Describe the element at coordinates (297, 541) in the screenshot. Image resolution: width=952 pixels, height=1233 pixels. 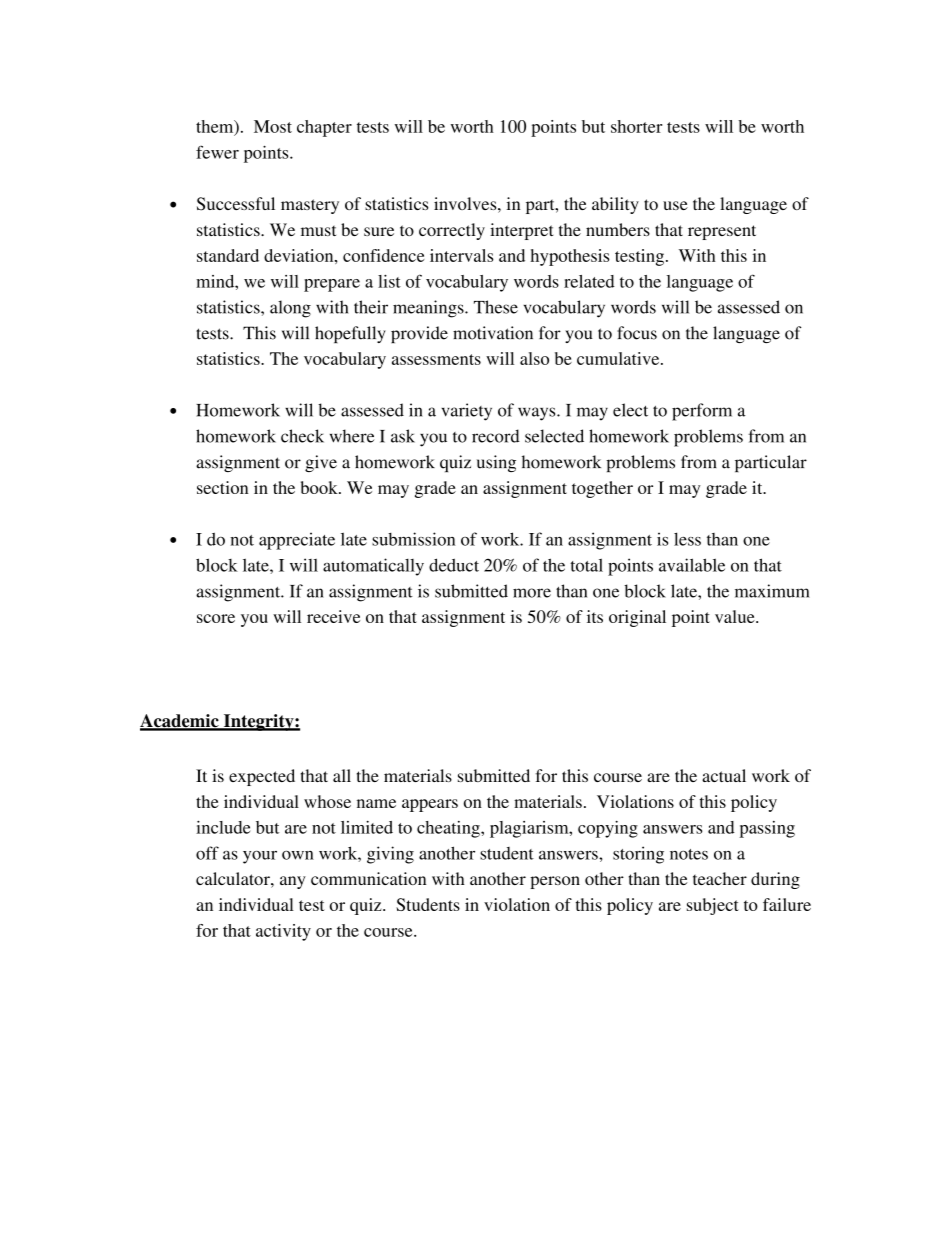
I see `appreciate` at that location.
